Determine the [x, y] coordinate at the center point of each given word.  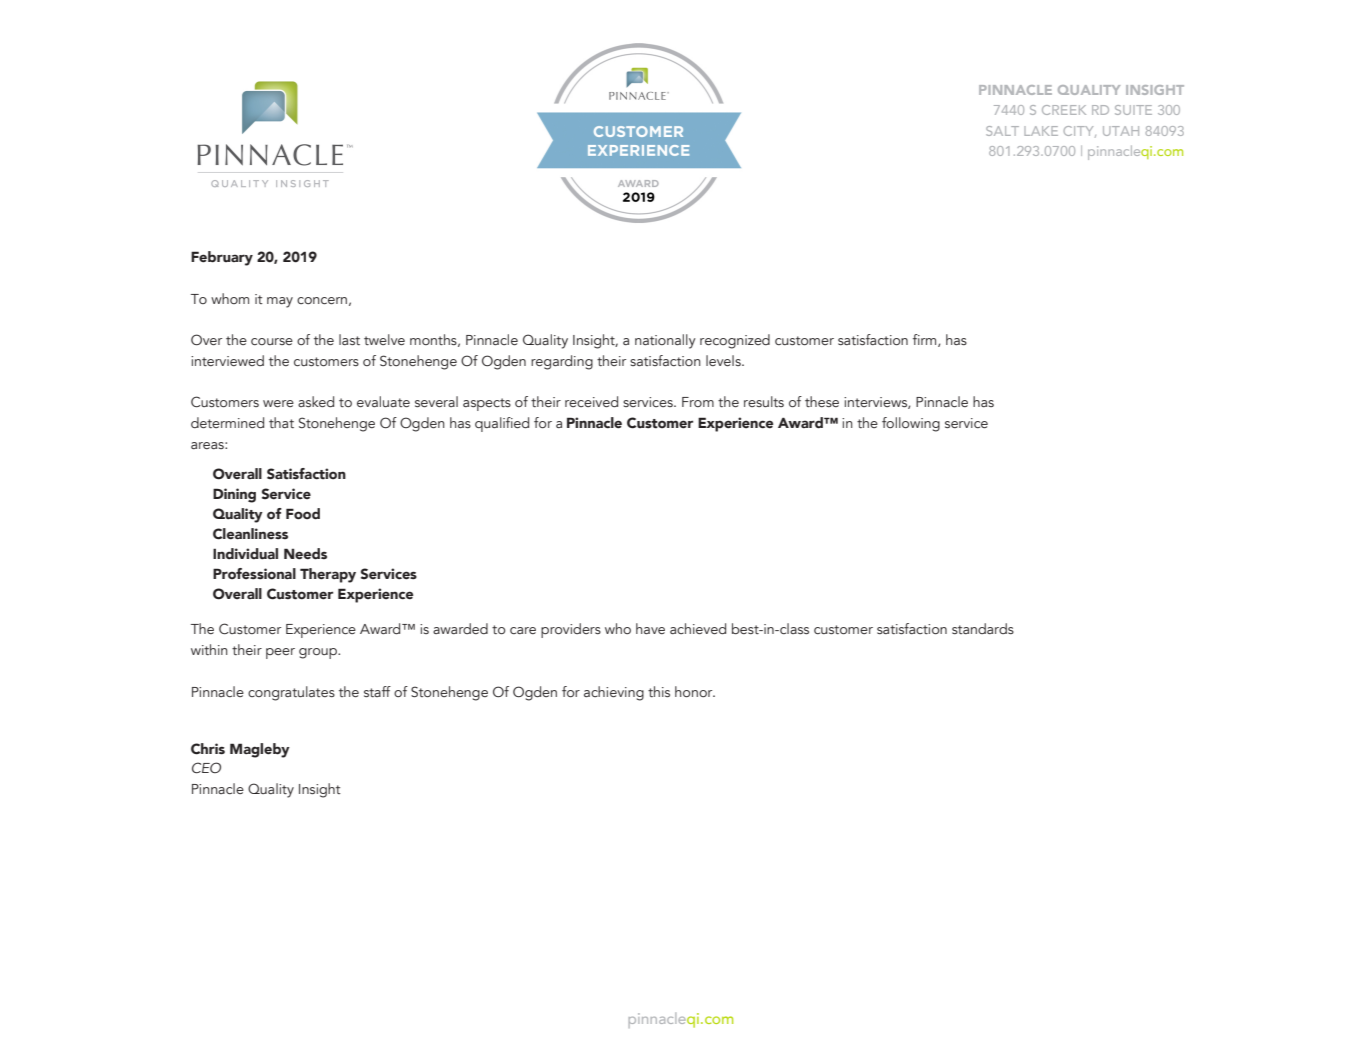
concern [322, 301]
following [911, 424]
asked [316, 402]
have [650, 628]
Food [303, 514]
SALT [1002, 131]
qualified [502, 424]
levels [724, 360]
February [222, 258]
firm [926, 340]
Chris [208, 749]
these [822, 401]
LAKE [1041, 131]
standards [983, 628]
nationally [665, 341]
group [319, 653]
